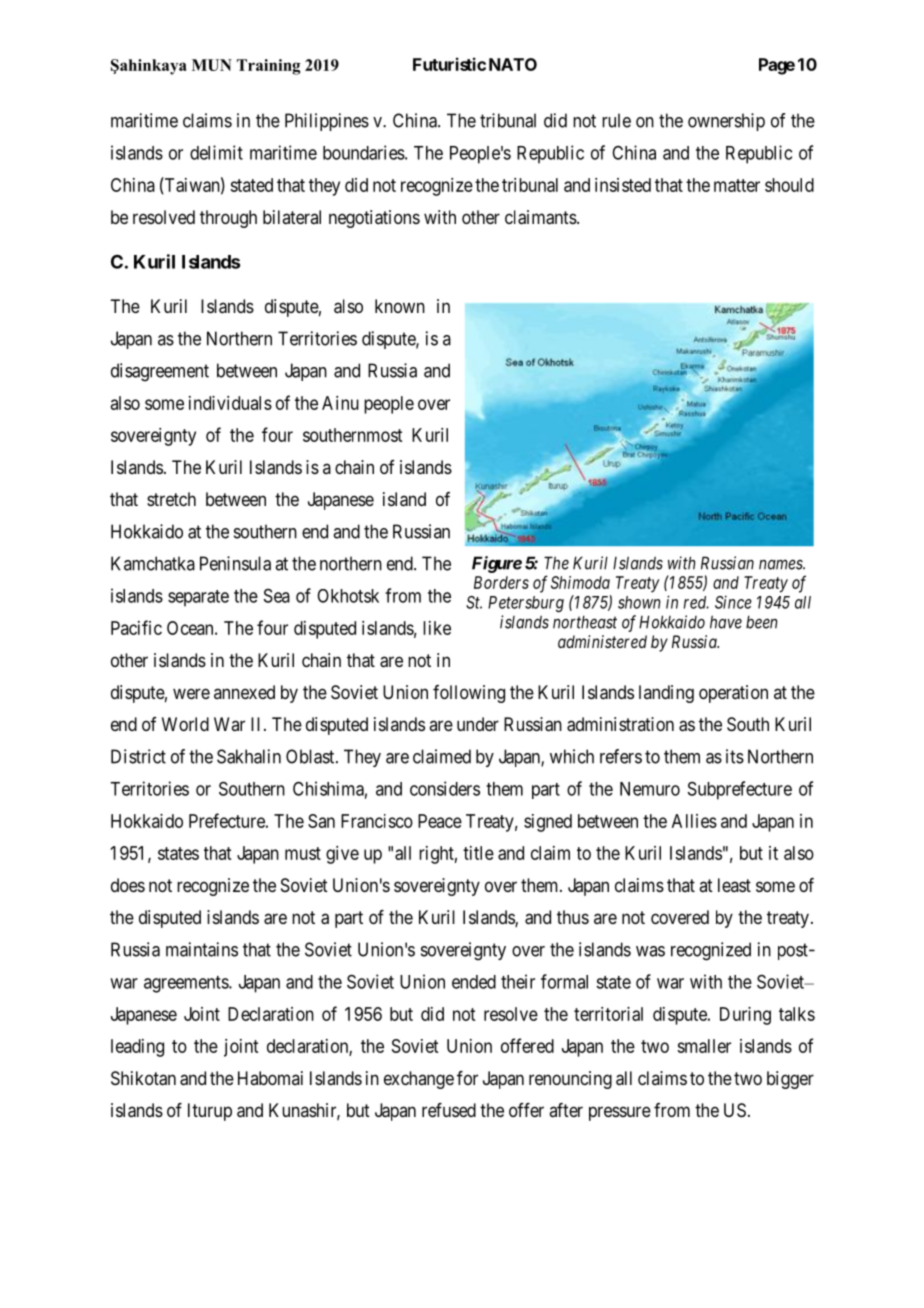 The image size is (924, 1308). What do you see at coordinates (694, 821) in the image?
I see `Allies` at bounding box center [694, 821].
